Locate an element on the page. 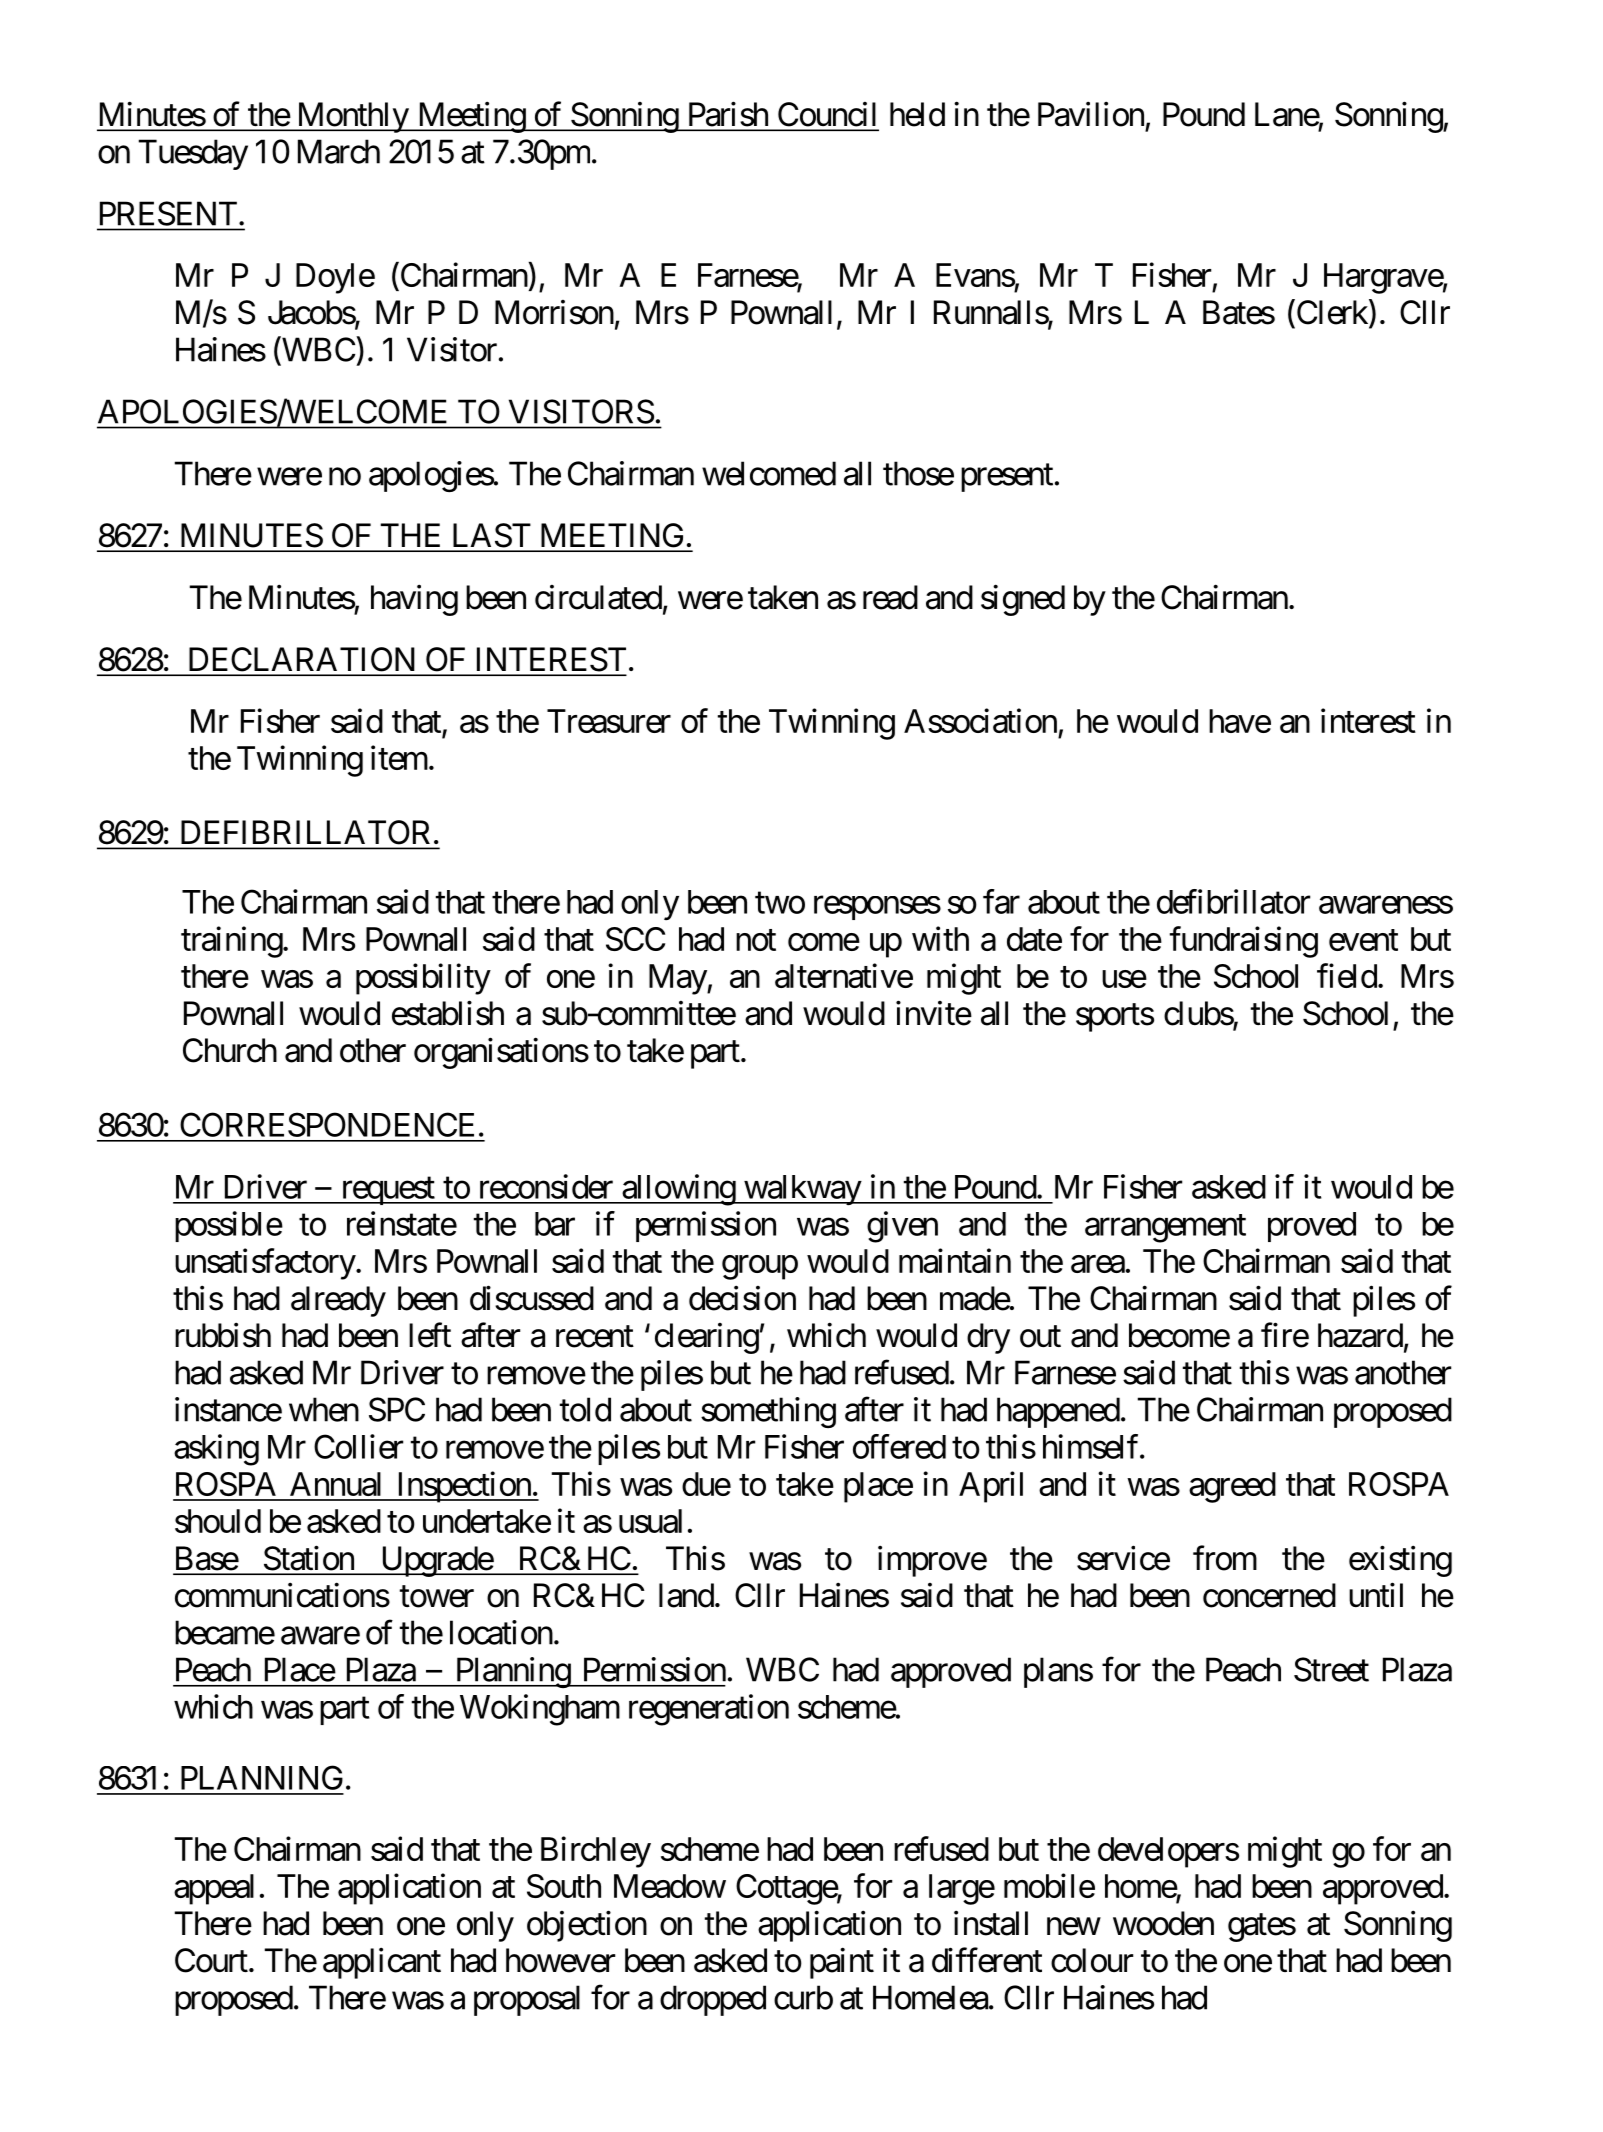  applicant is located at coordinates (382, 1963).
